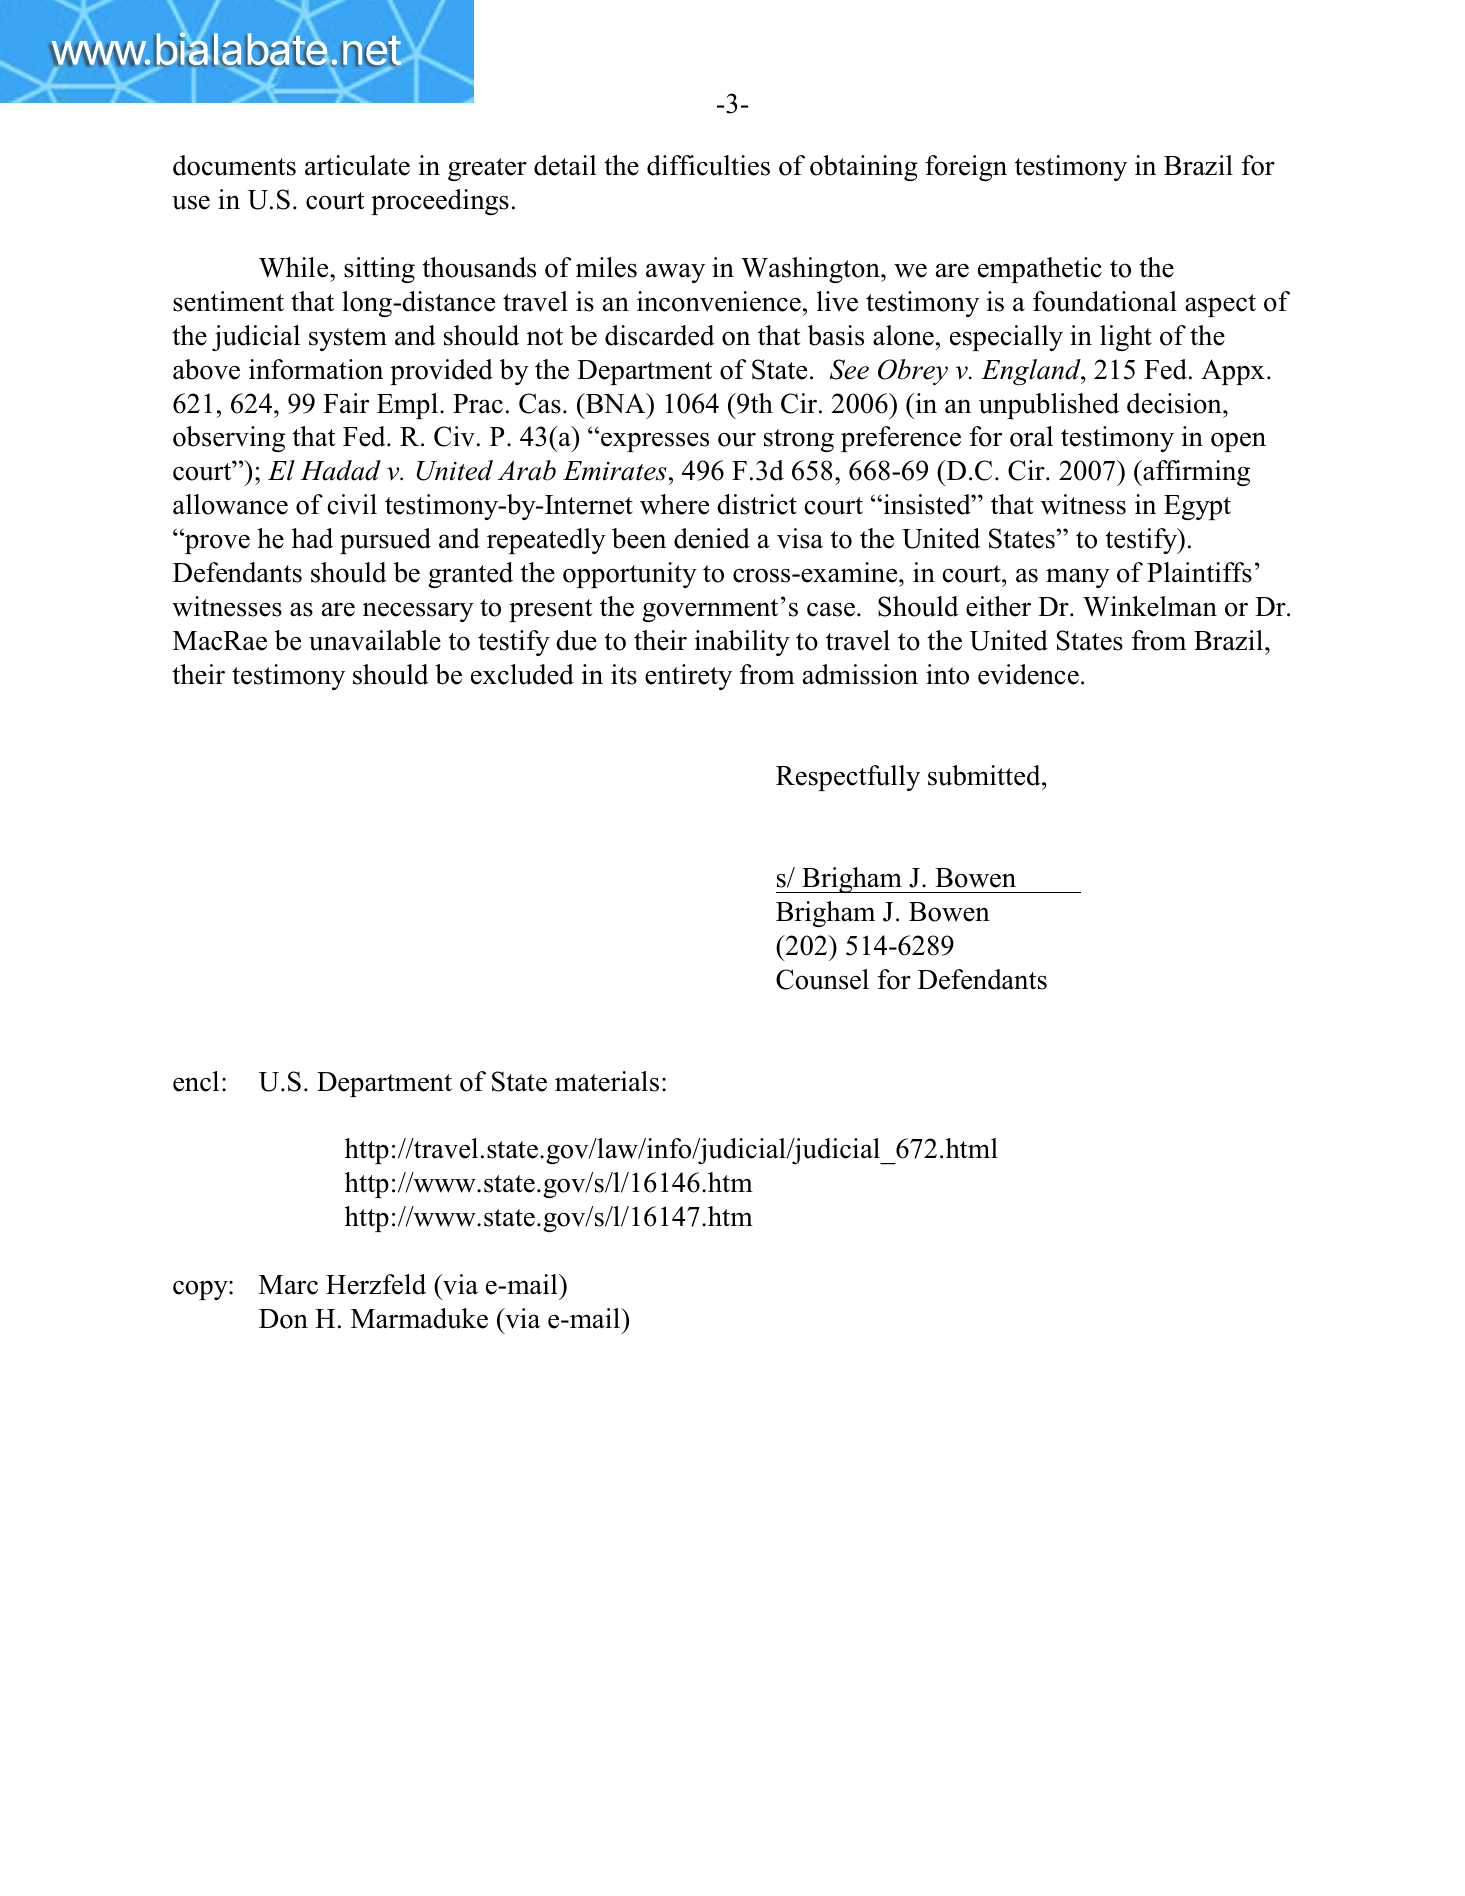 This page has width=1465, height=1896. Describe the element at coordinates (419, 1318) in the page. I see `Marmaduke` at that location.
